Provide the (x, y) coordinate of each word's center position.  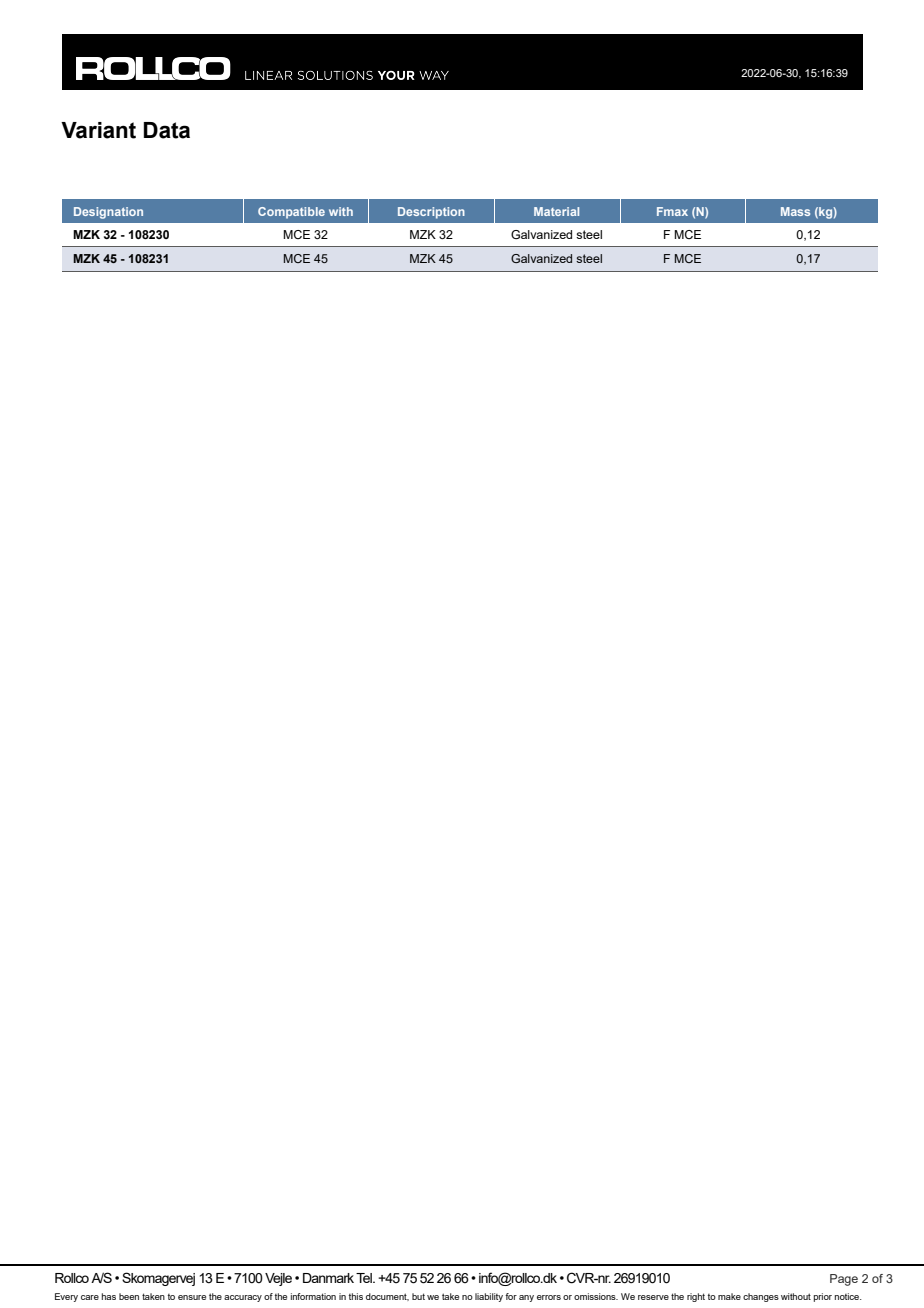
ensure (192, 1297)
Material (556, 211)
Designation (108, 213)
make (729, 1296)
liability (489, 1297)
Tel (365, 1278)
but (418, 1296)
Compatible (291, 213)
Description (431, 213)
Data (167, 130)
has (109, 1296)
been (129, 1296)
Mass (795, 211)
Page (844, 1280)
